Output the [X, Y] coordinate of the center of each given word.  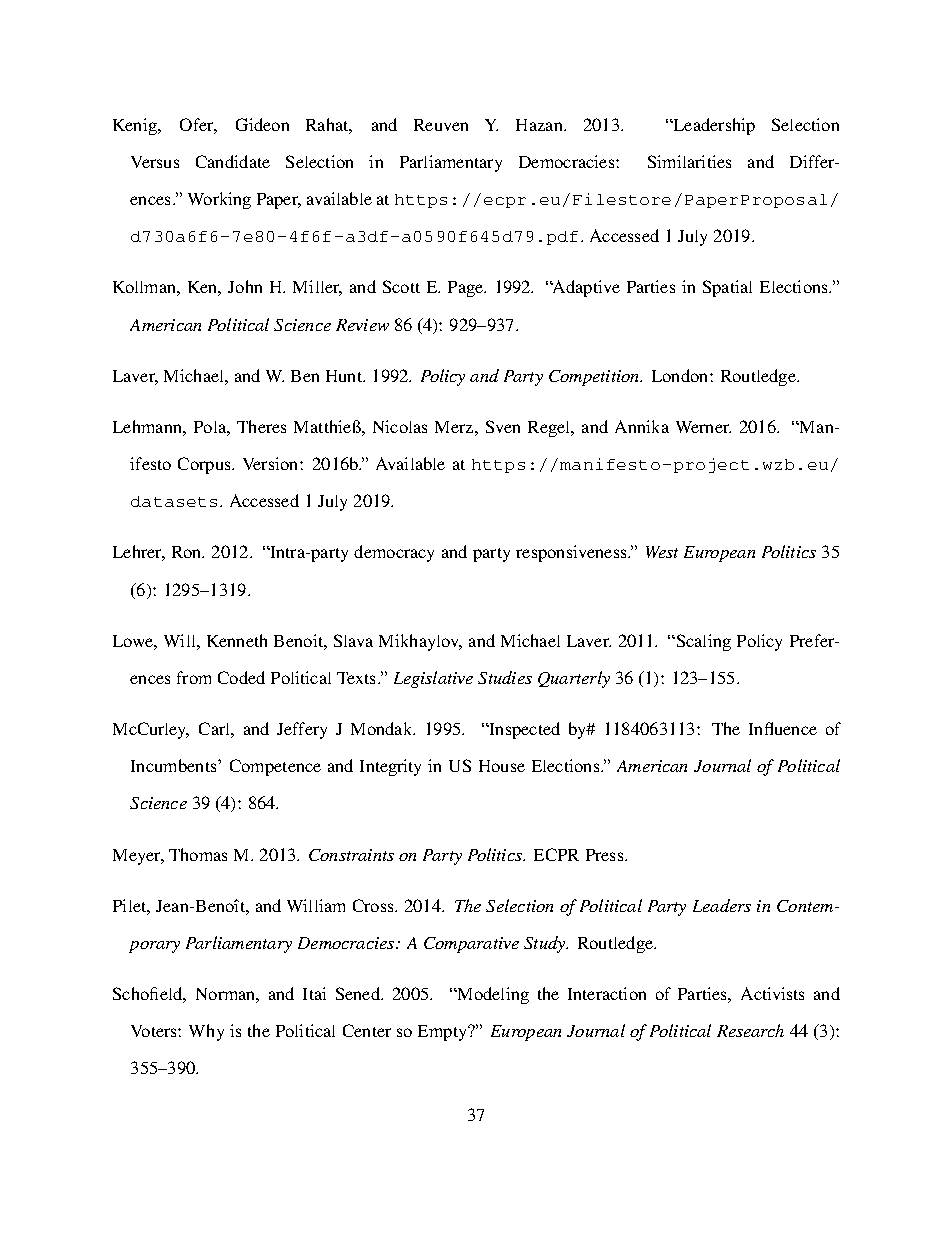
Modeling [492, 995]
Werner [703, 427]
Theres [261, 426]
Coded [241, 677]
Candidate [233, 161]
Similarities [689, 161]
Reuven [441, 125]
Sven [503, 426]
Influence [783, 728]
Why [206, 1032]
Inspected [523, 730]
